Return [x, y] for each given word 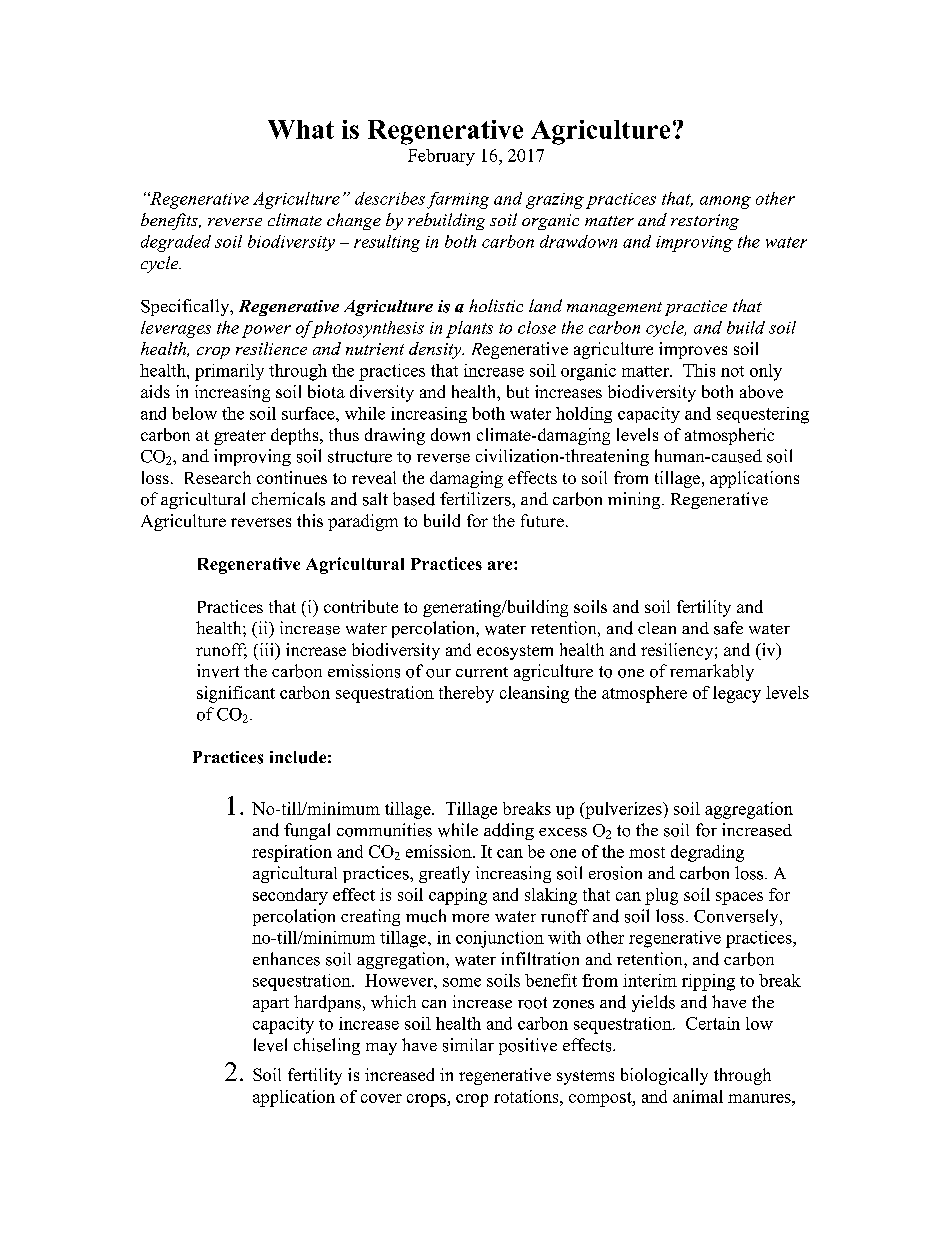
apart [271, 1005]
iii [266, 649]
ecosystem [515, 652]
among [725, 202]
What [301, 129]
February [441, 157]
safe [728, 628]
